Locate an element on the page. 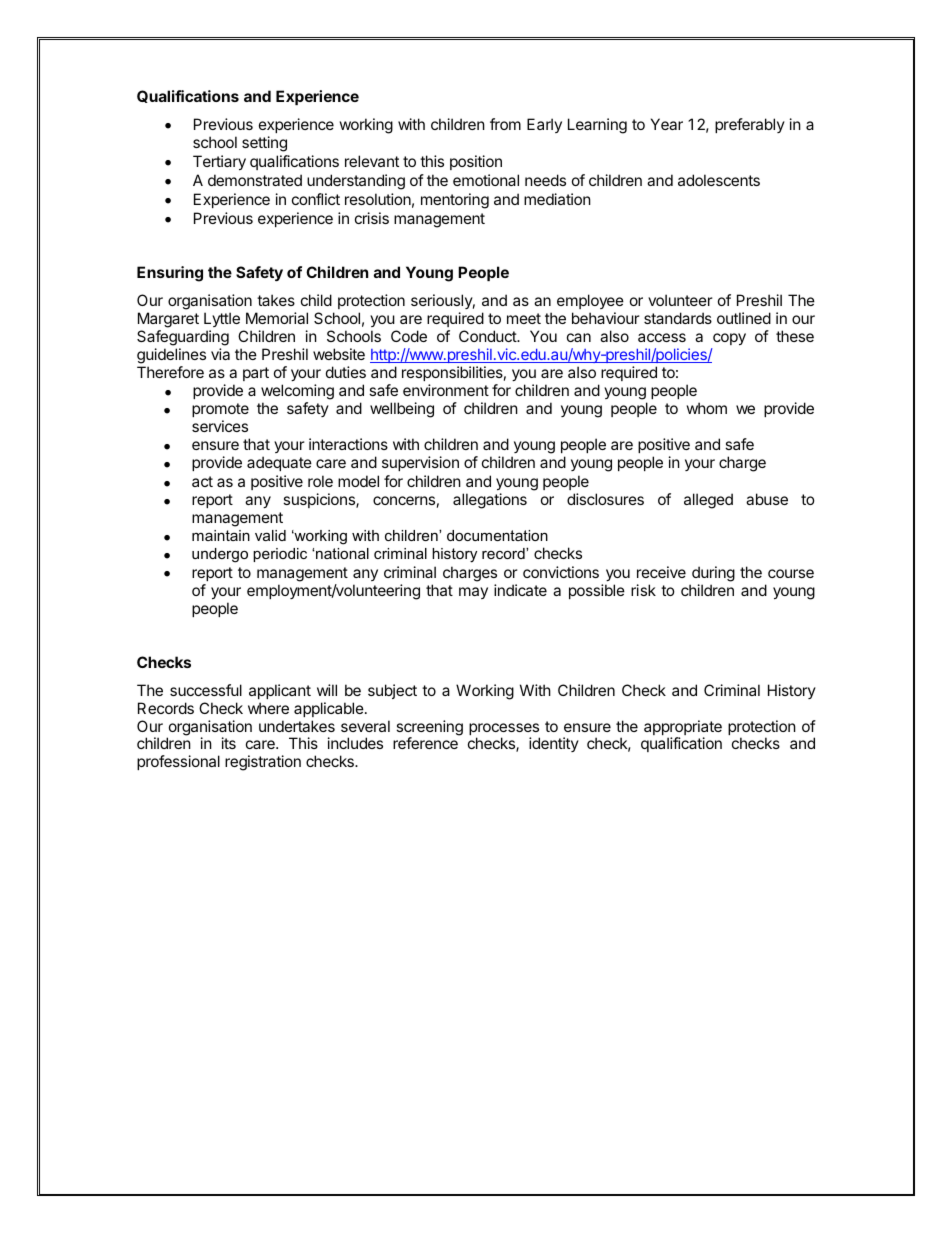 The image size is (952, 1233). preferably is located at coordinates (750, 125).
